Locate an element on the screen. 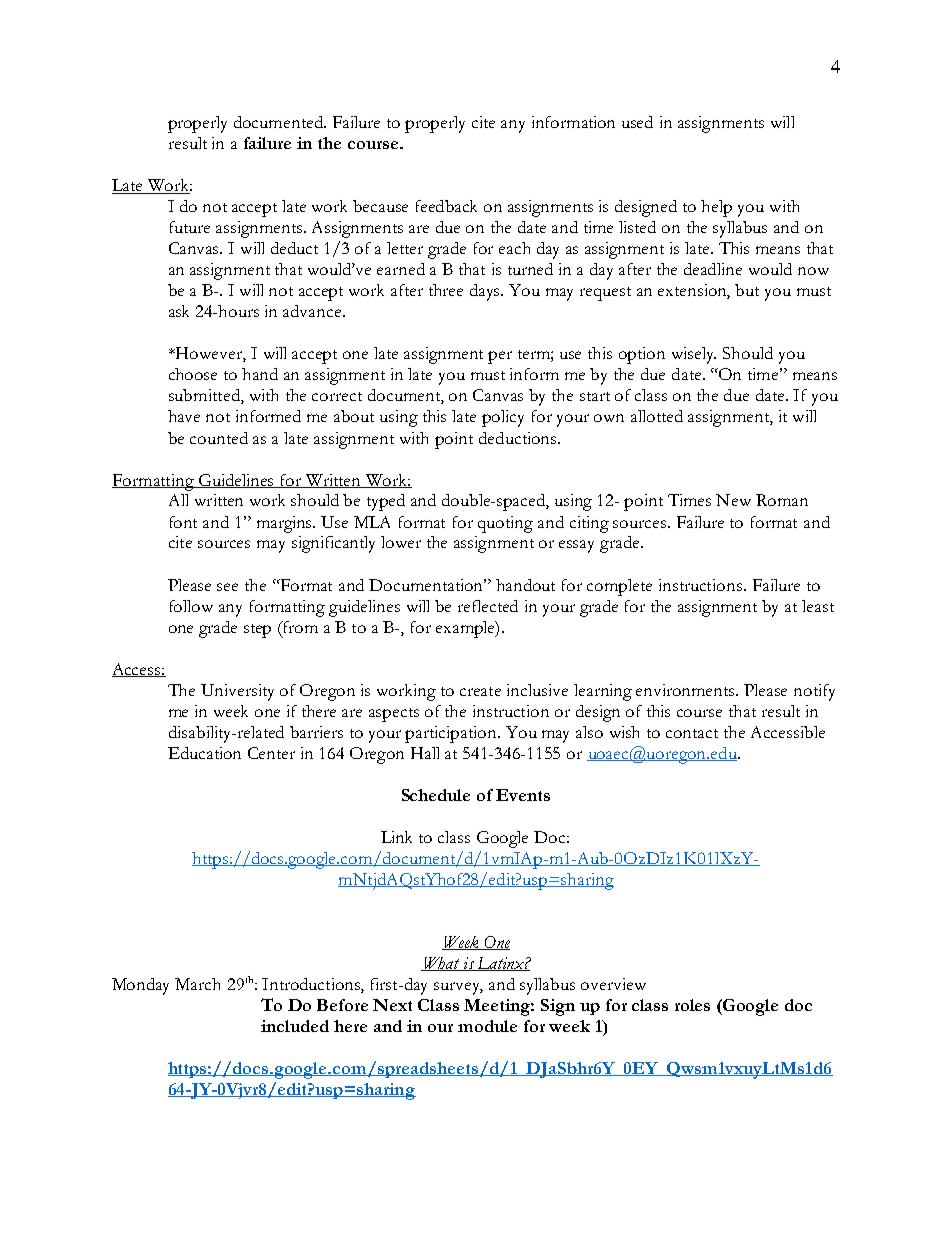  March is located at coordinates (197, 984).
